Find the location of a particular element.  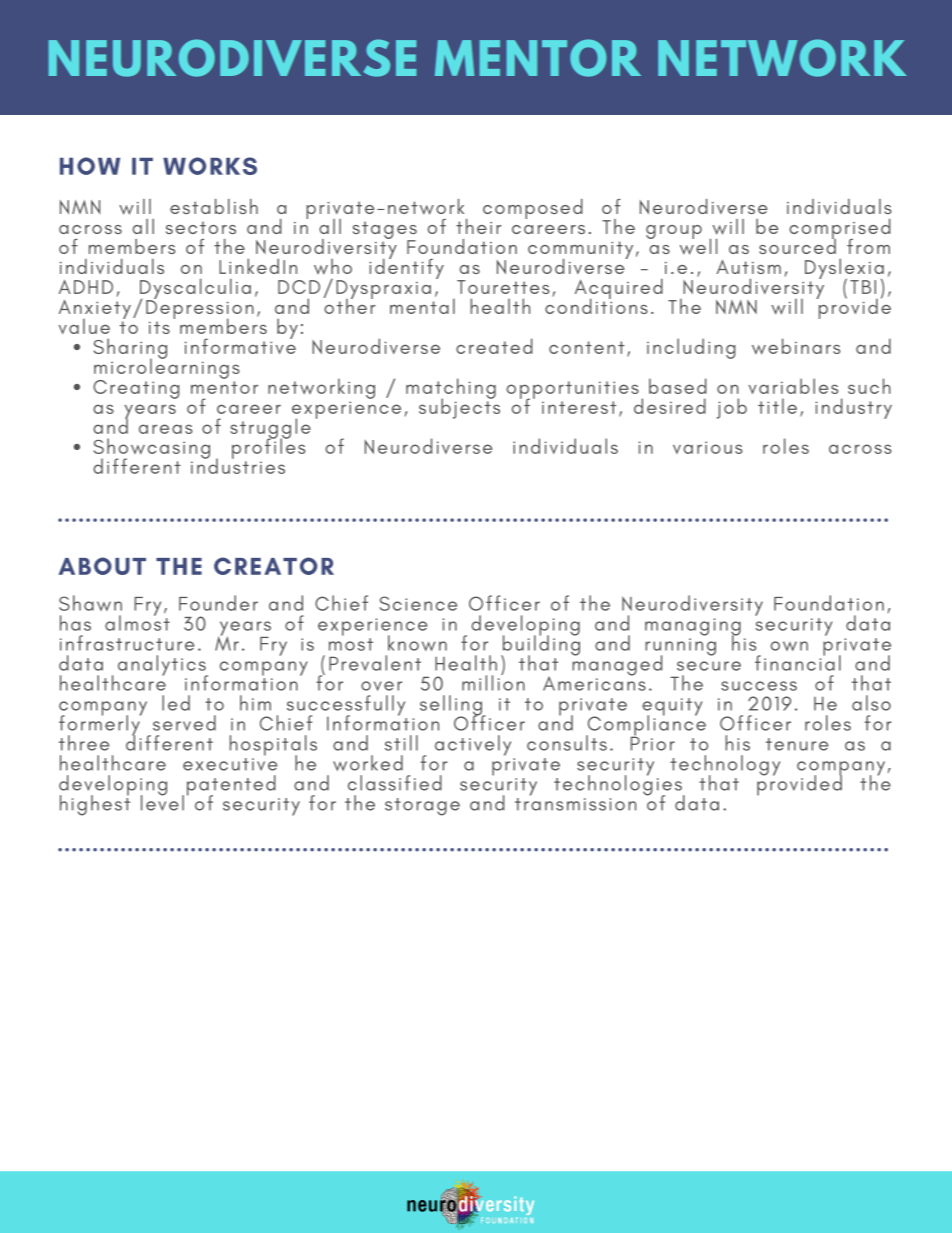

comprised is located at coordinates (840, 230).
